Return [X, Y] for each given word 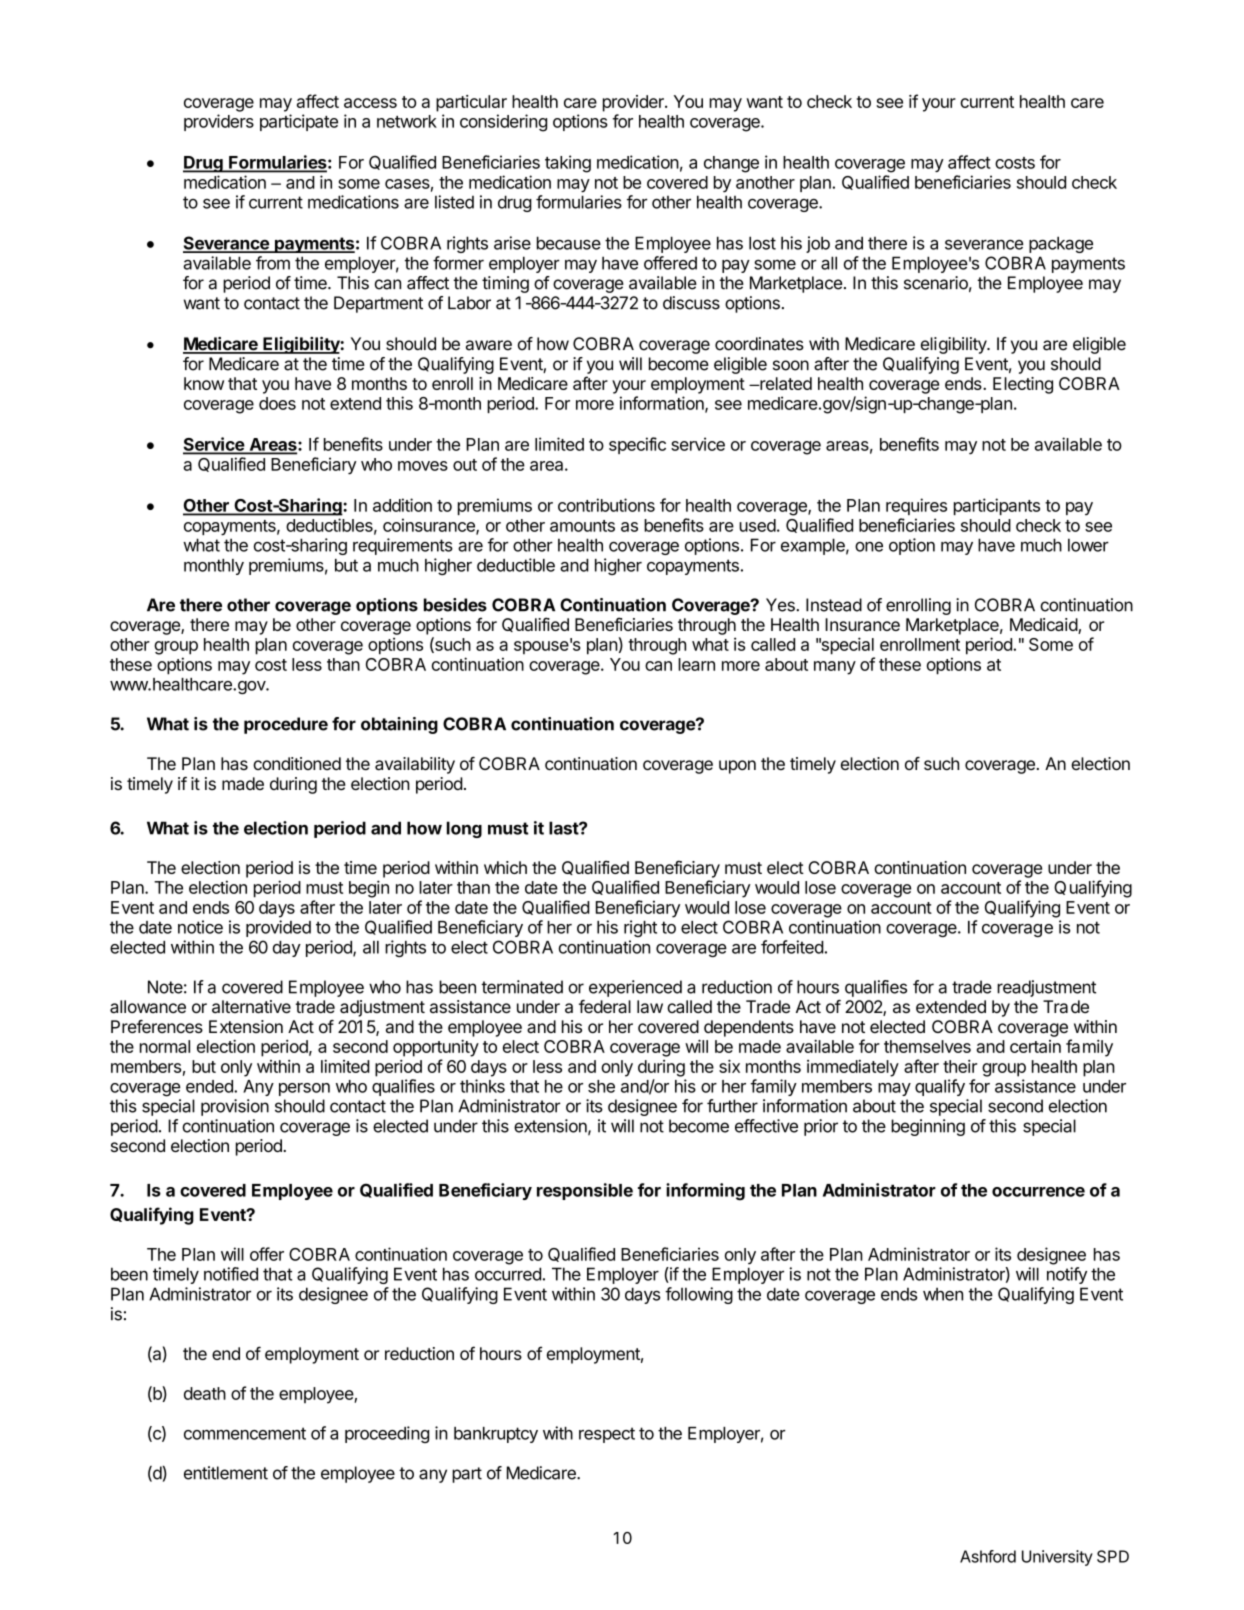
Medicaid [1044, 626]
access [370, 103]
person [304, 1089]
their [960, 1066]
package [1061, 244]
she [601, 1086]
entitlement [226, 1473]
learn [696, 664]
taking [568, 164]
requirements [403, 546]
